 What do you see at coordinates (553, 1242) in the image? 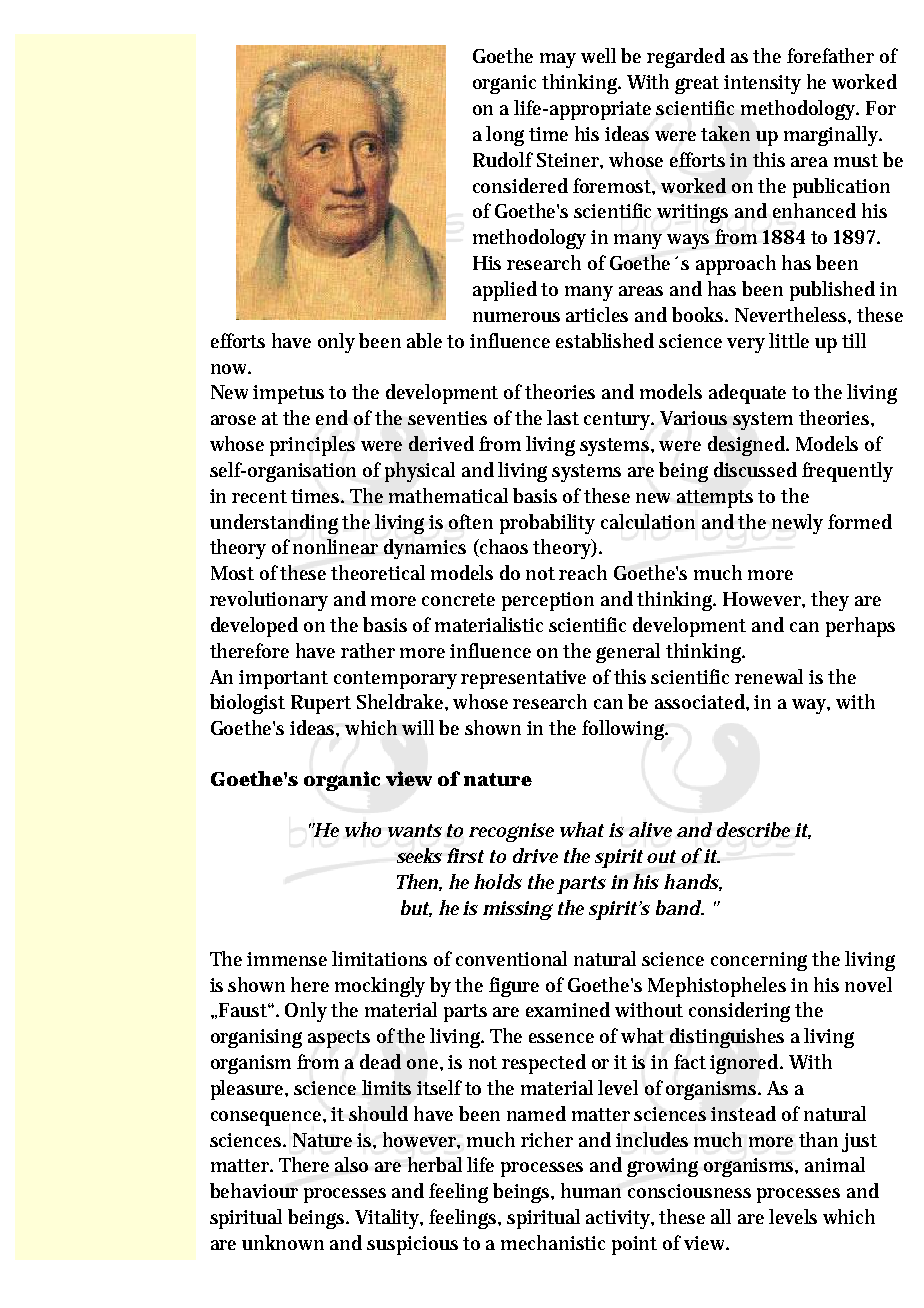
I see `mechanistic` at bounding box center [553, 1242].
